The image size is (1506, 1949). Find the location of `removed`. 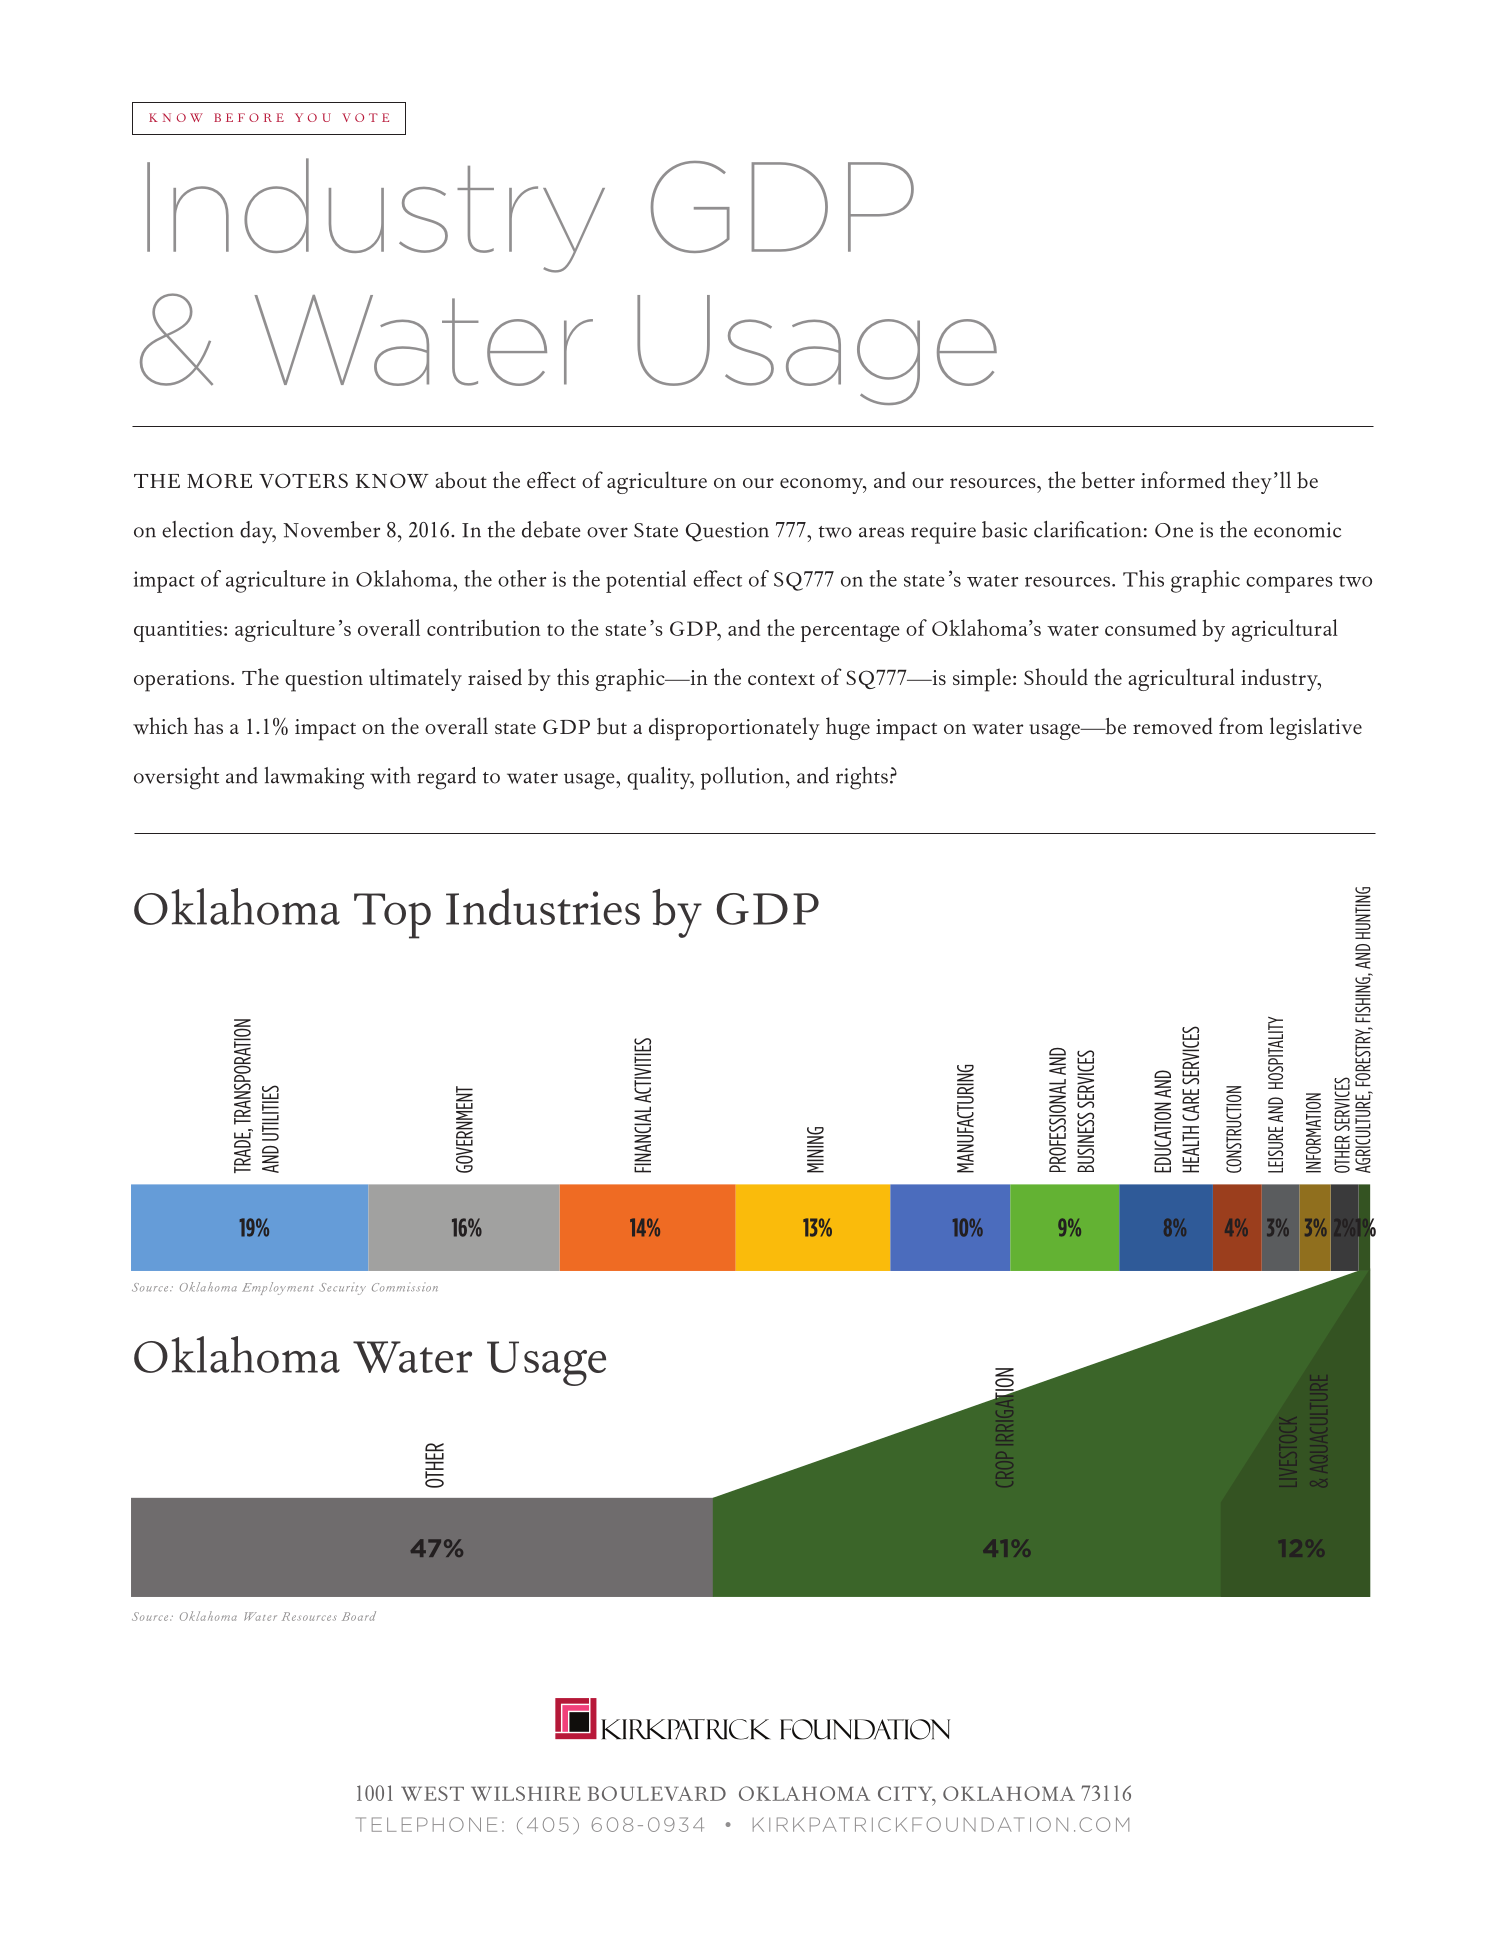

removed is located at coordinates (1173, 726).
